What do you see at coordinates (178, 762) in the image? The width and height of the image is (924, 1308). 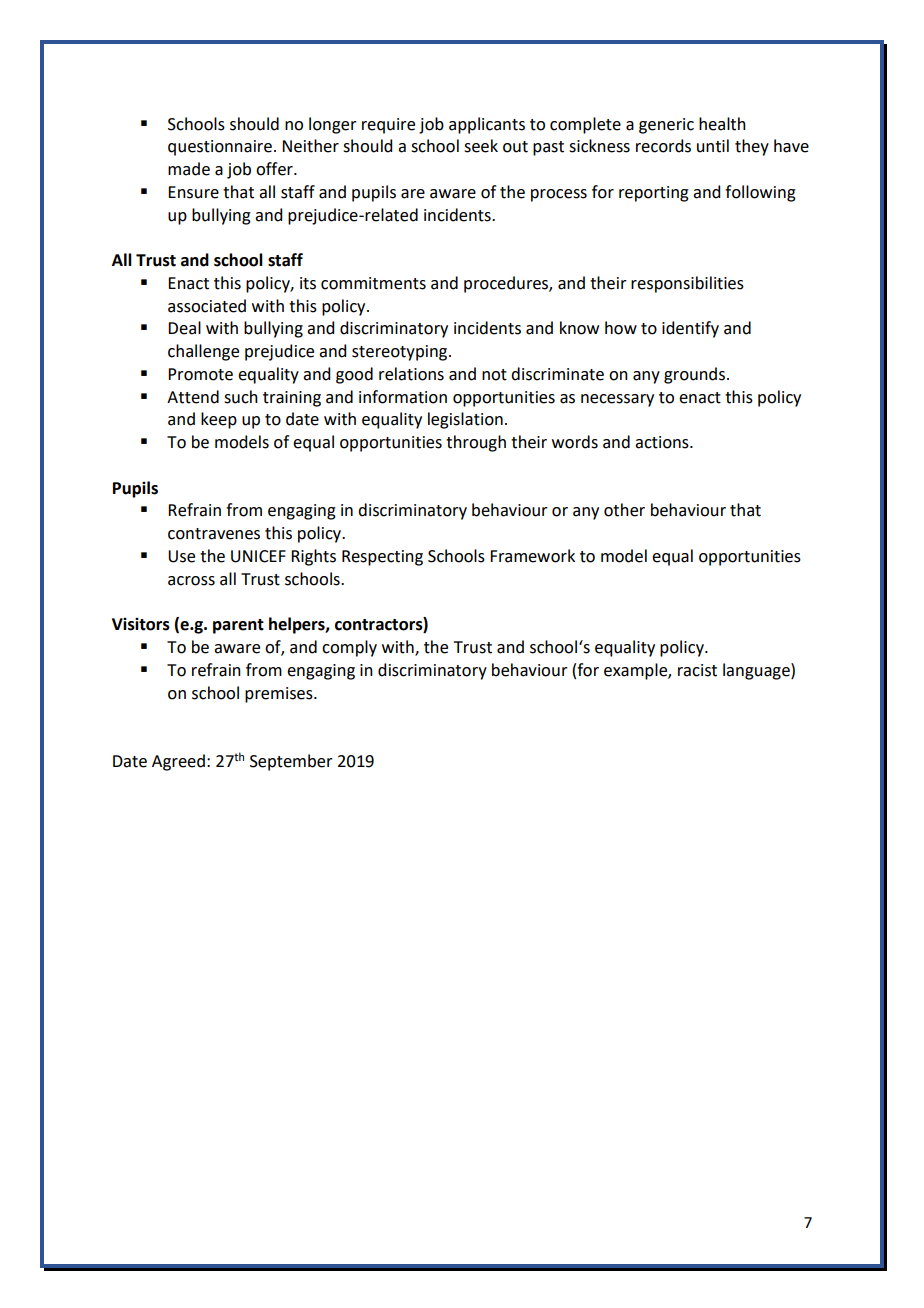 I see `Agreed` at bounding box center [178, 762].
